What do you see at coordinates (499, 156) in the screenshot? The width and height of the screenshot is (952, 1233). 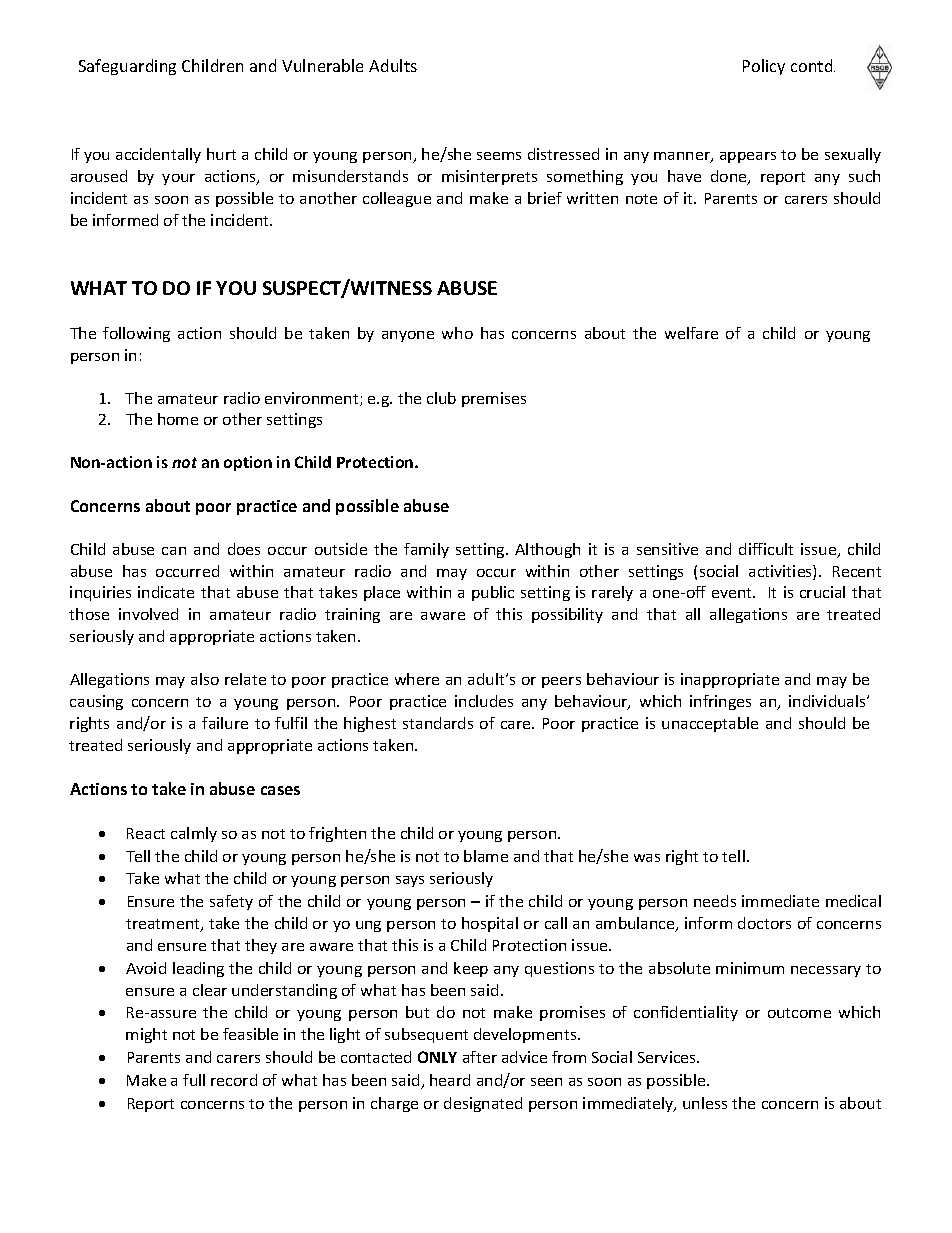 I see `seems` at bounding box center [499, 156].
